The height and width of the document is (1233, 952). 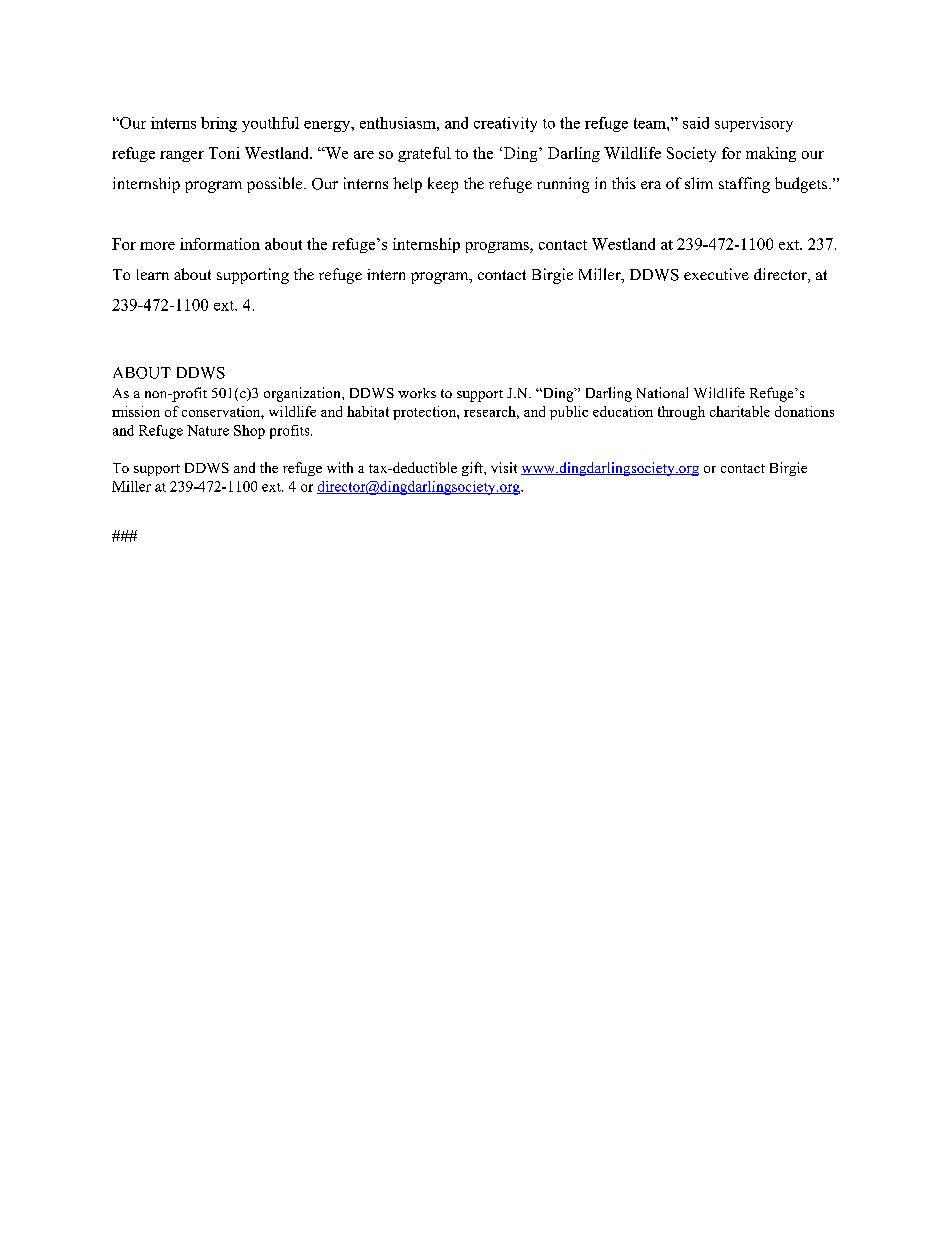 What do you see at coordinates (754, 124) in the document?
I see `supervisory` at bounding box center [754, 124].
